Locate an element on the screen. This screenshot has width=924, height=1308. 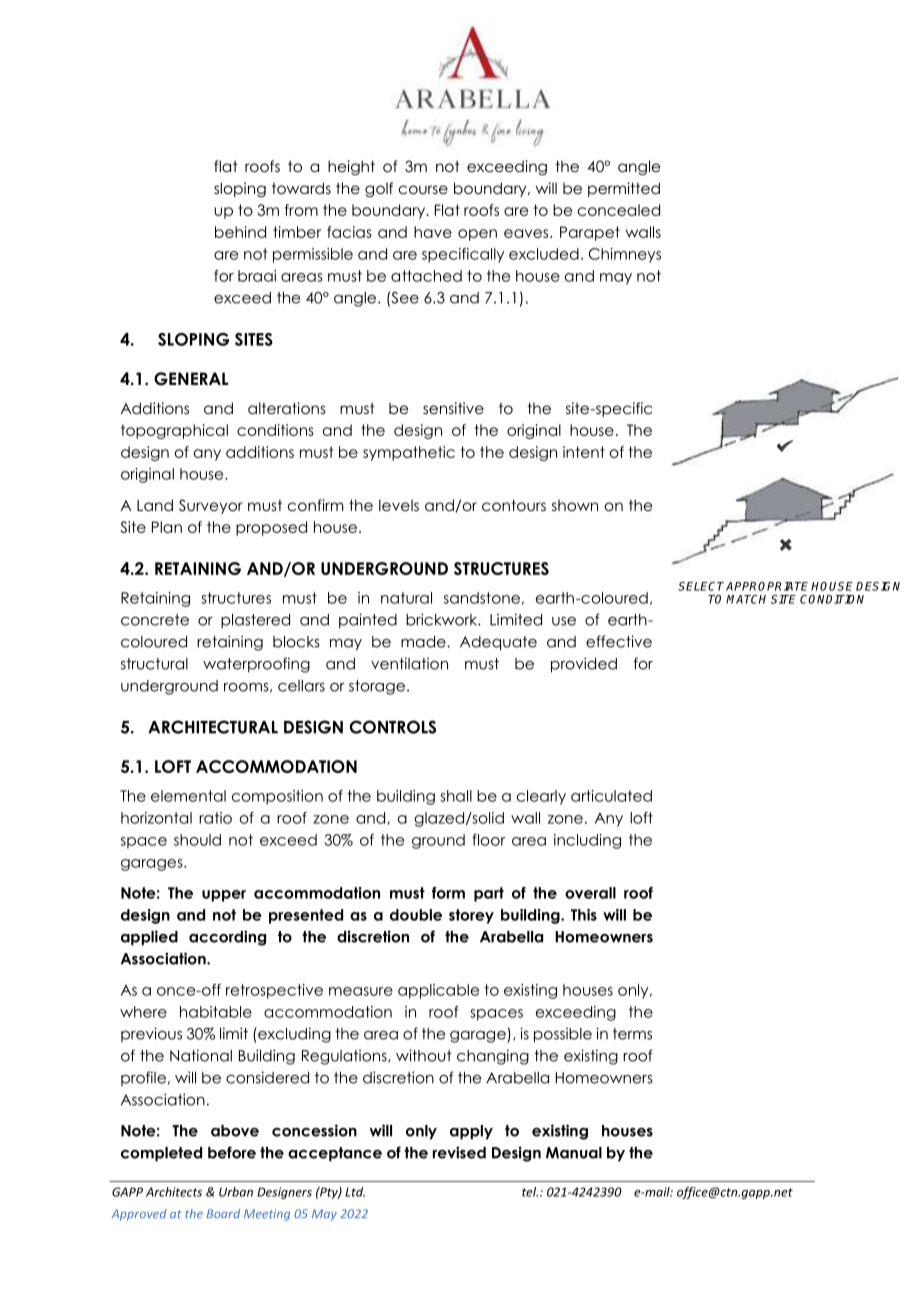
permitted is located at coordinates (624, 189).
